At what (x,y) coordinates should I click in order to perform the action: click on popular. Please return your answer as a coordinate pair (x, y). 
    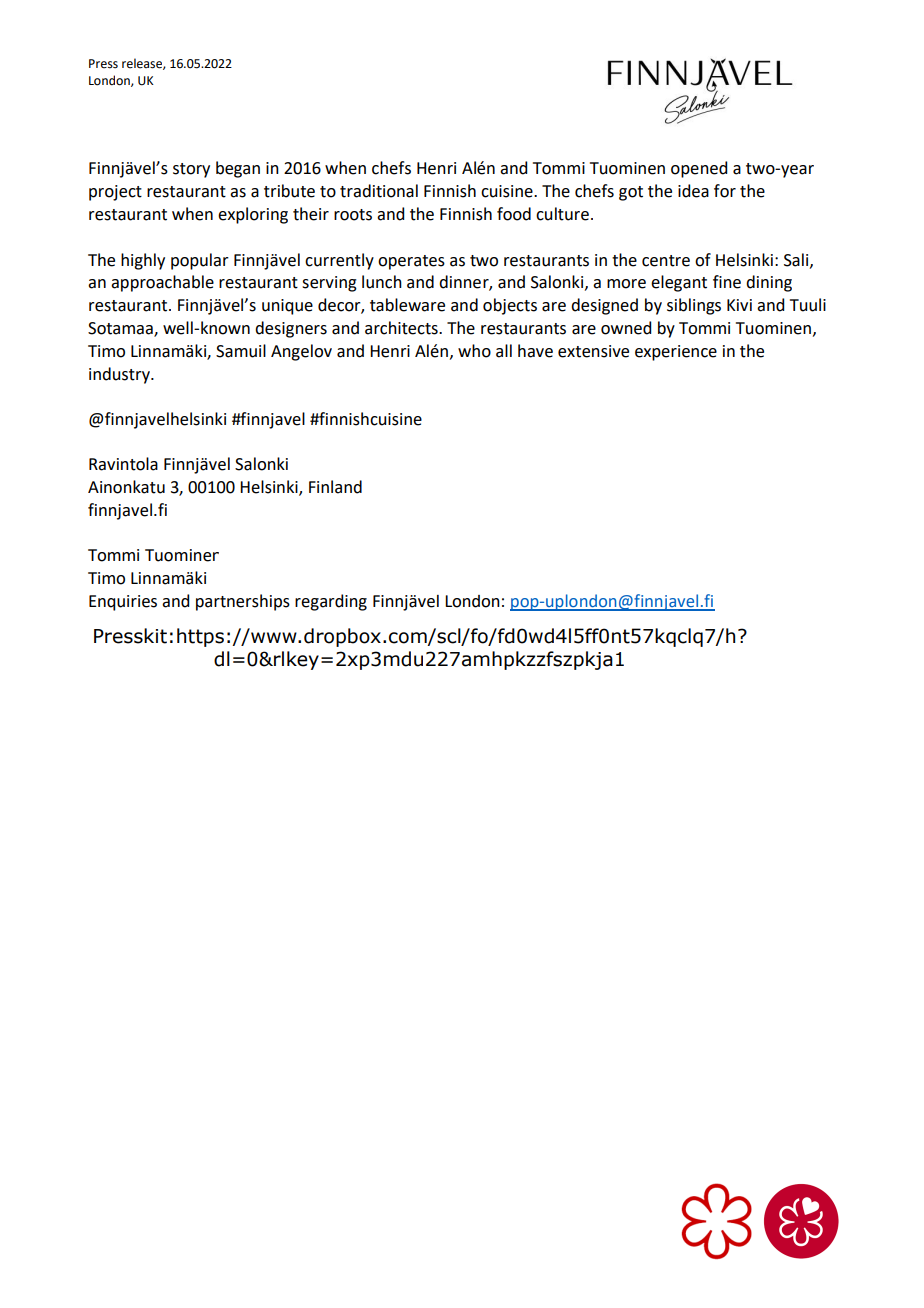
    Looking at the image, I should click on (200, 261).
